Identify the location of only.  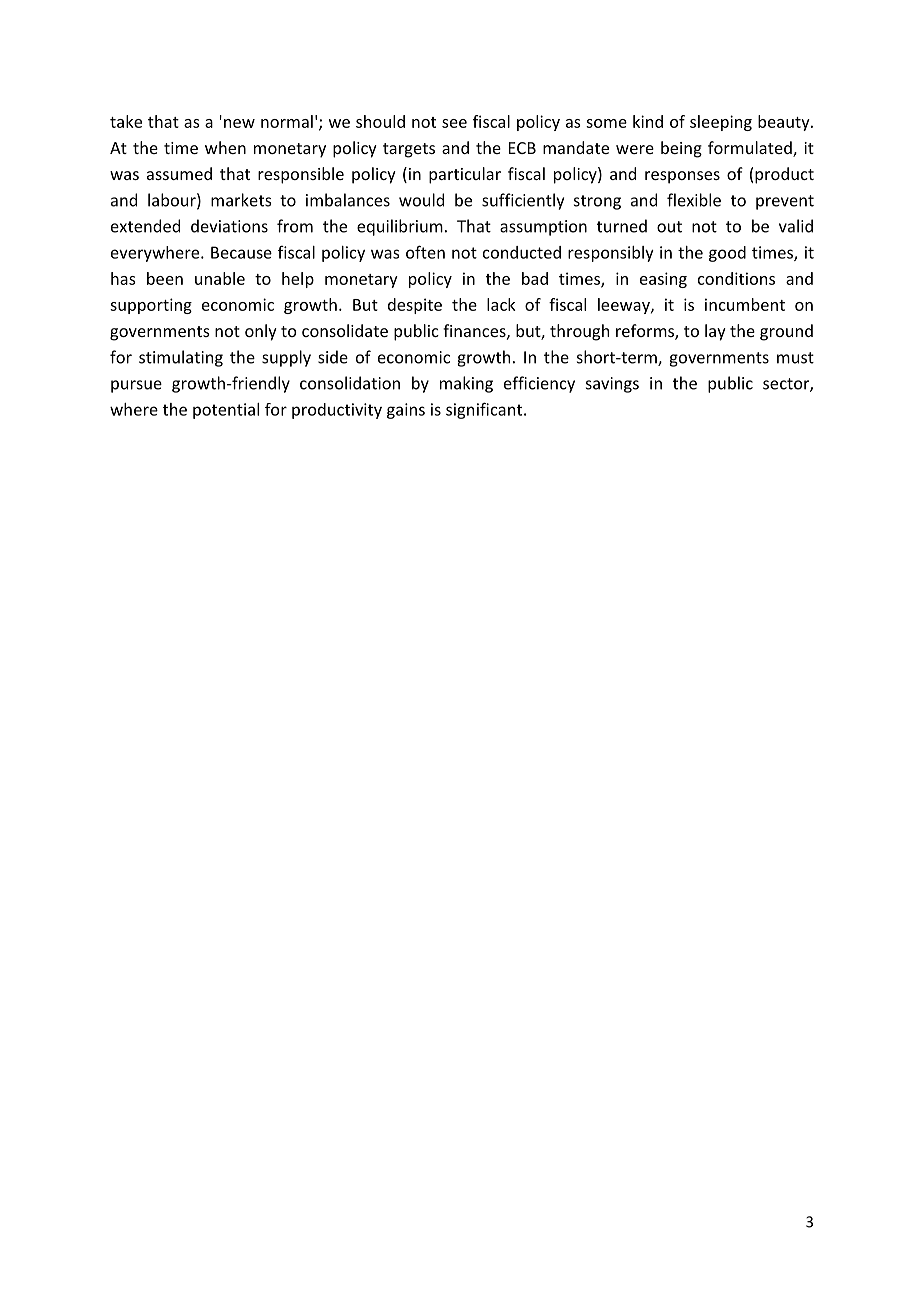
(261, 332).
